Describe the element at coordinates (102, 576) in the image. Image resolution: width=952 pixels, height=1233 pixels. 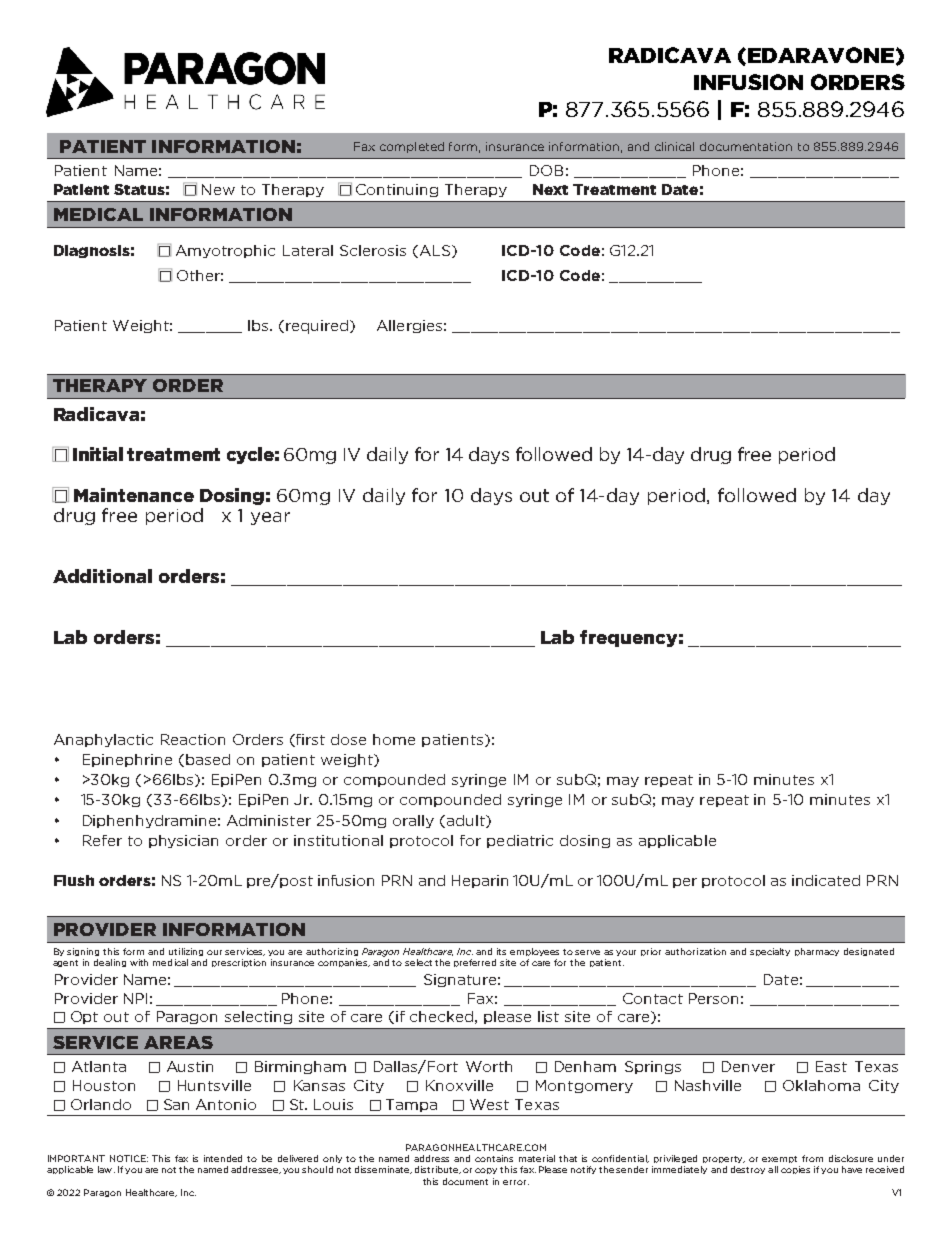
I see `Additional` at that location.
